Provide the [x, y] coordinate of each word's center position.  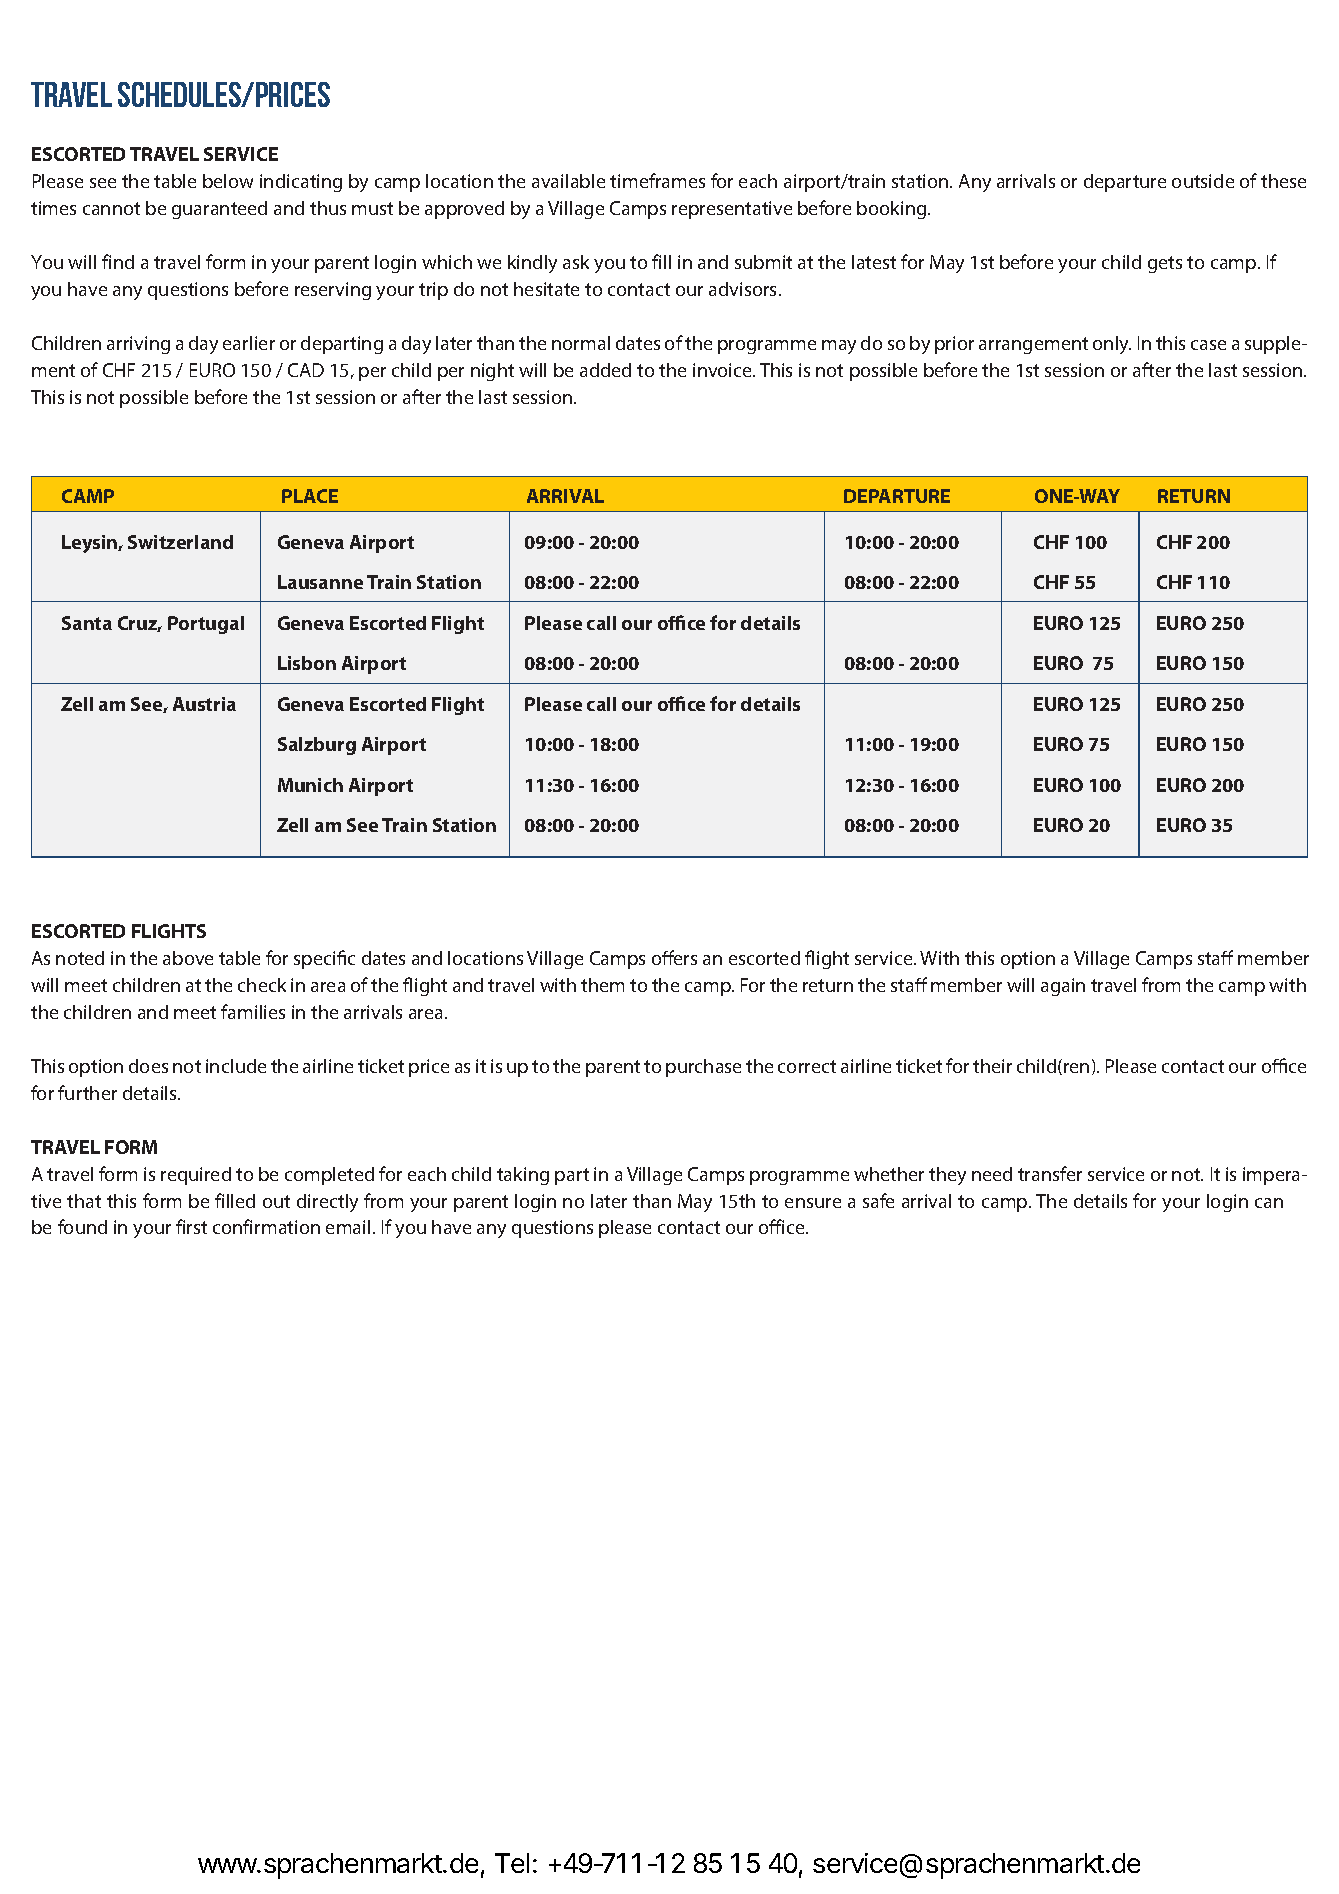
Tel [512, 1863]
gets [1165, 264]
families [253, 1011]
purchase [703, 1068]
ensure [813, 1203]
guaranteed [219, 210]
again [1063, 987]
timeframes [657, 180]
